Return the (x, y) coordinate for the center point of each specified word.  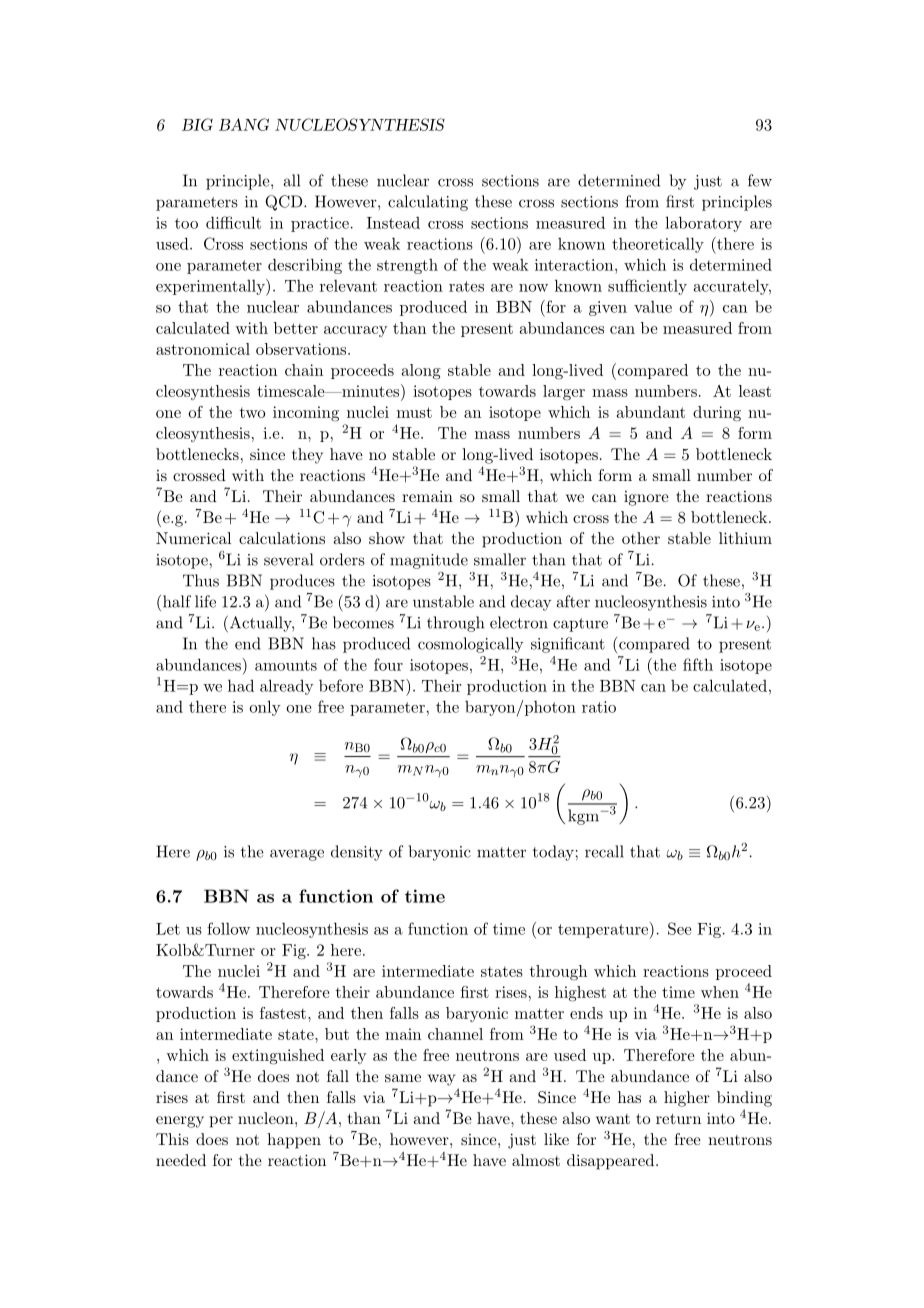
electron (519, 622)
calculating (428, 203)
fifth (698, 664)
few (760, 180)
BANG (244, 124)
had (241, 685)
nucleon (267, 1118)
